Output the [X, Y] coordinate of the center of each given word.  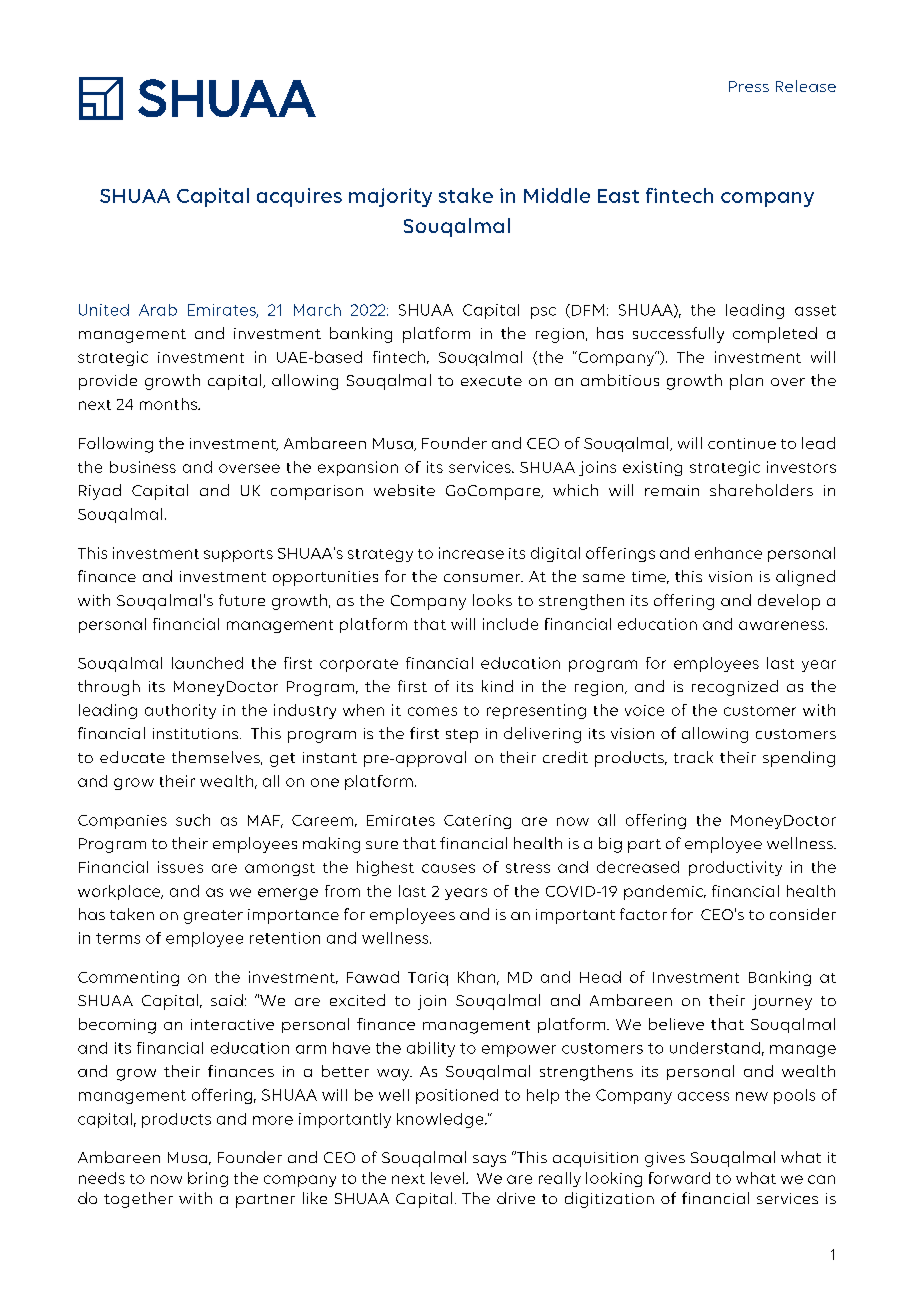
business [143, 467]
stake [466, 195]
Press [749, 86]
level [449, 1178]
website [404, 490]
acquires [299, 197]
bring [208, 1179]
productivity [735, 868]
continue [742, 443]
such [193, 820]
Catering [477, 822]
